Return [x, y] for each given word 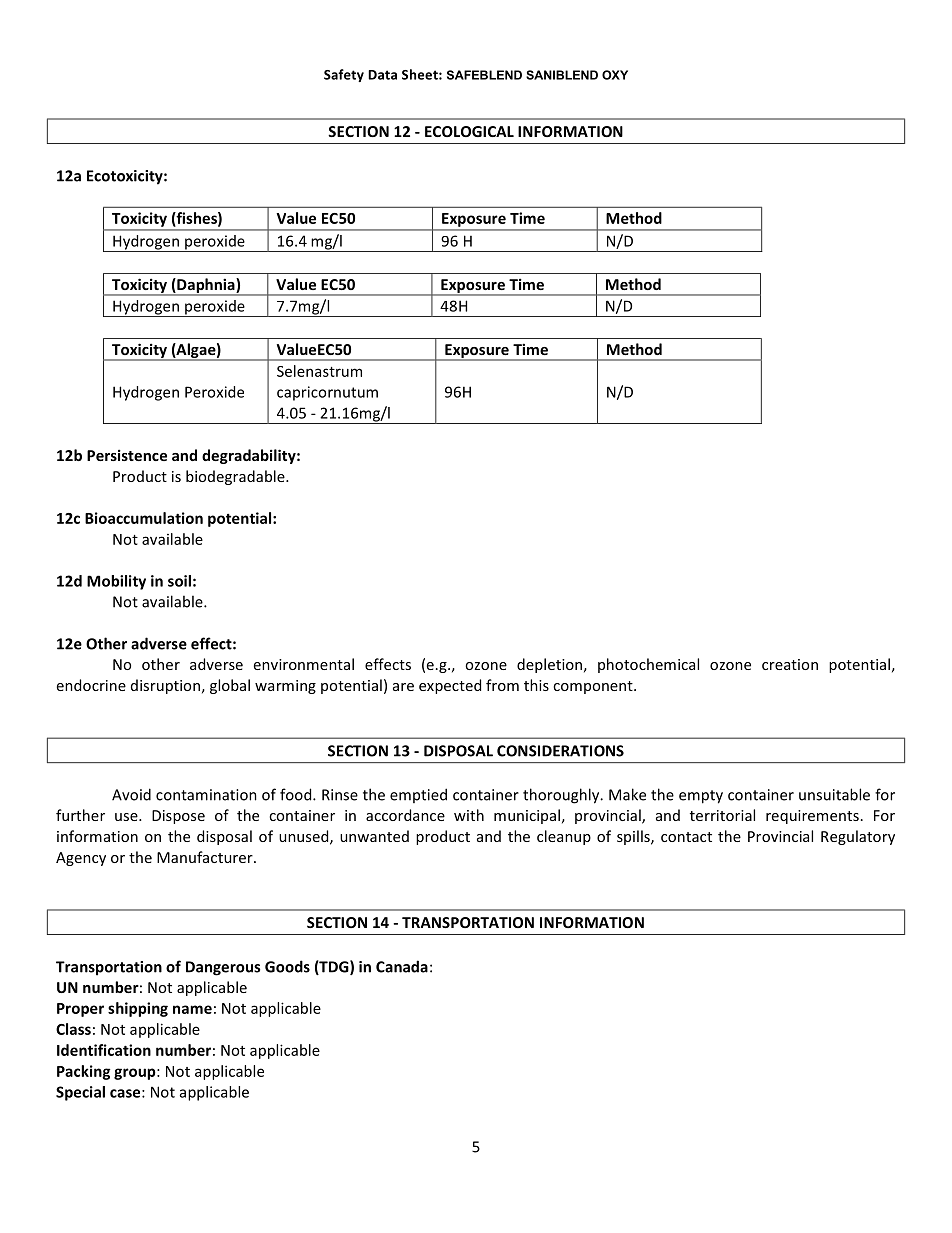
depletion [549, 665]
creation [790, 664]
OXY [615, 75]
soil [179, 581]
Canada [402, 966]
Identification [104, 1050]
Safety [344, 75]
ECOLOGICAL [469, 131]
